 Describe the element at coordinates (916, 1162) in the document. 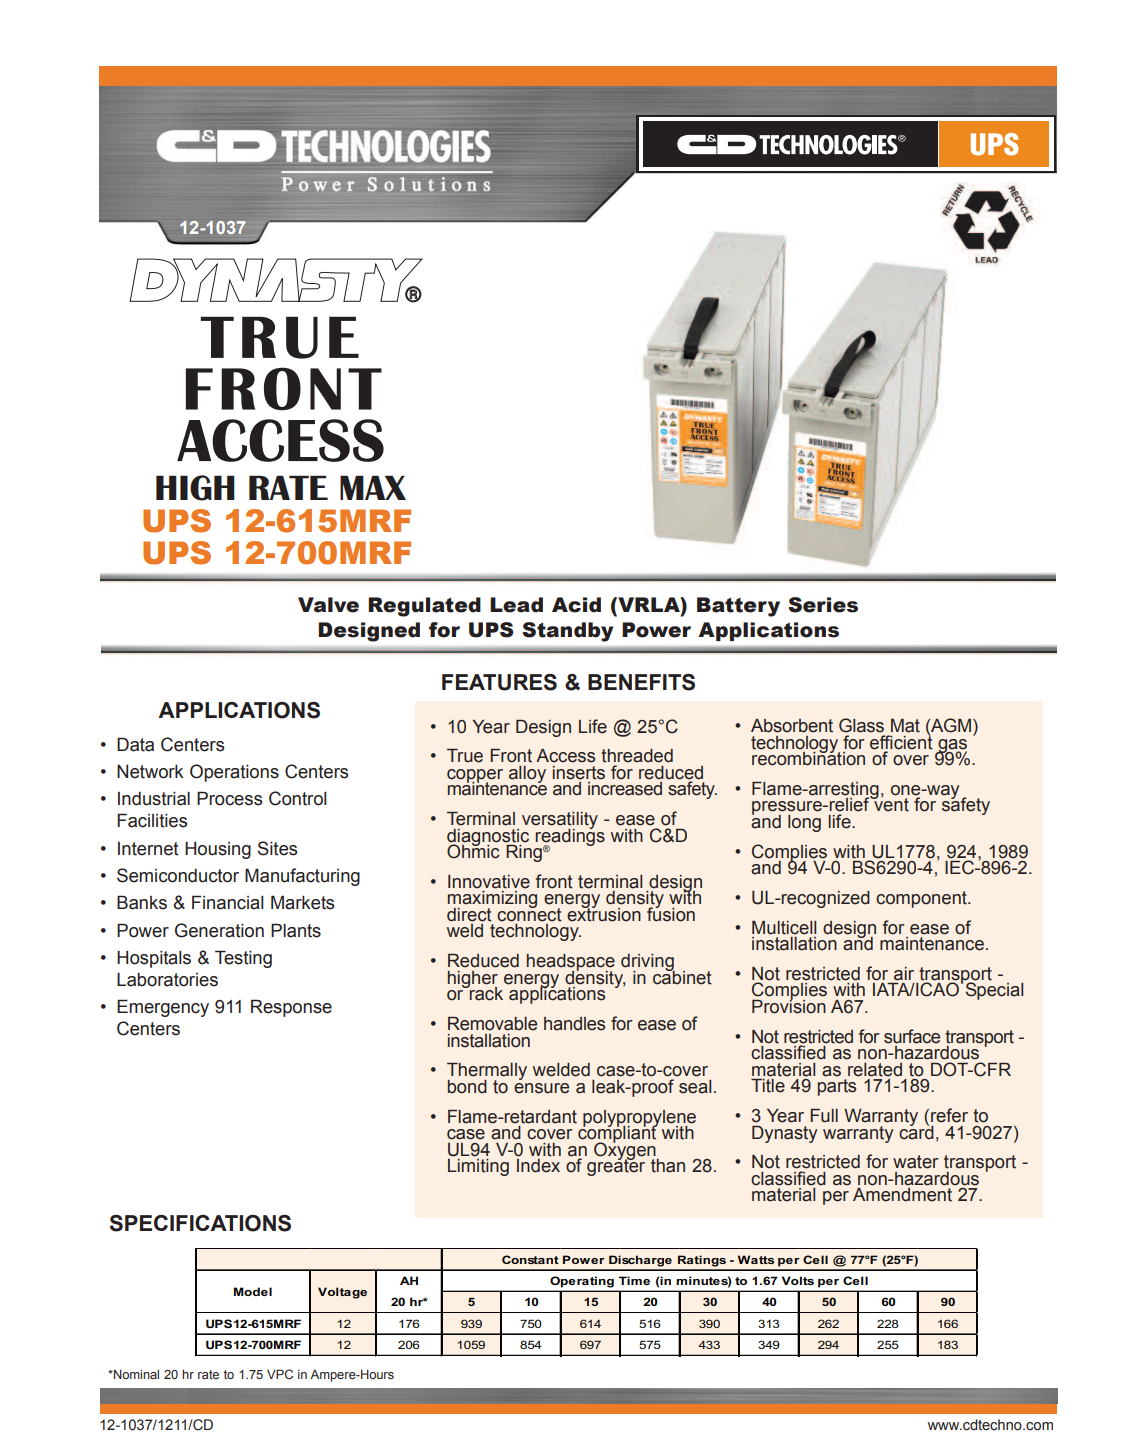

I see `water` at that location.
